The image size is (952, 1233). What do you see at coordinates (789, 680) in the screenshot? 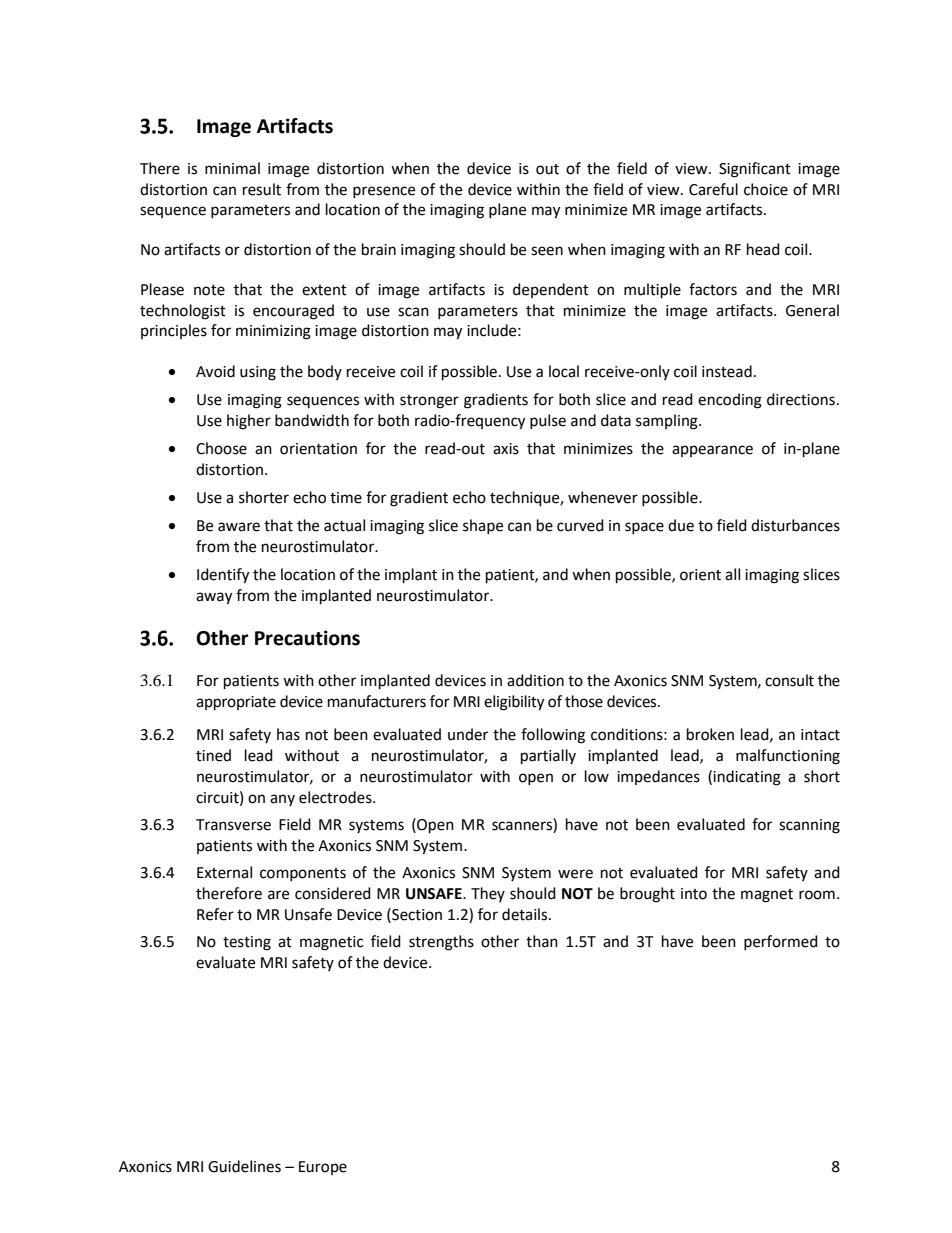
I see `consult` at bounding box center [789, 680].
